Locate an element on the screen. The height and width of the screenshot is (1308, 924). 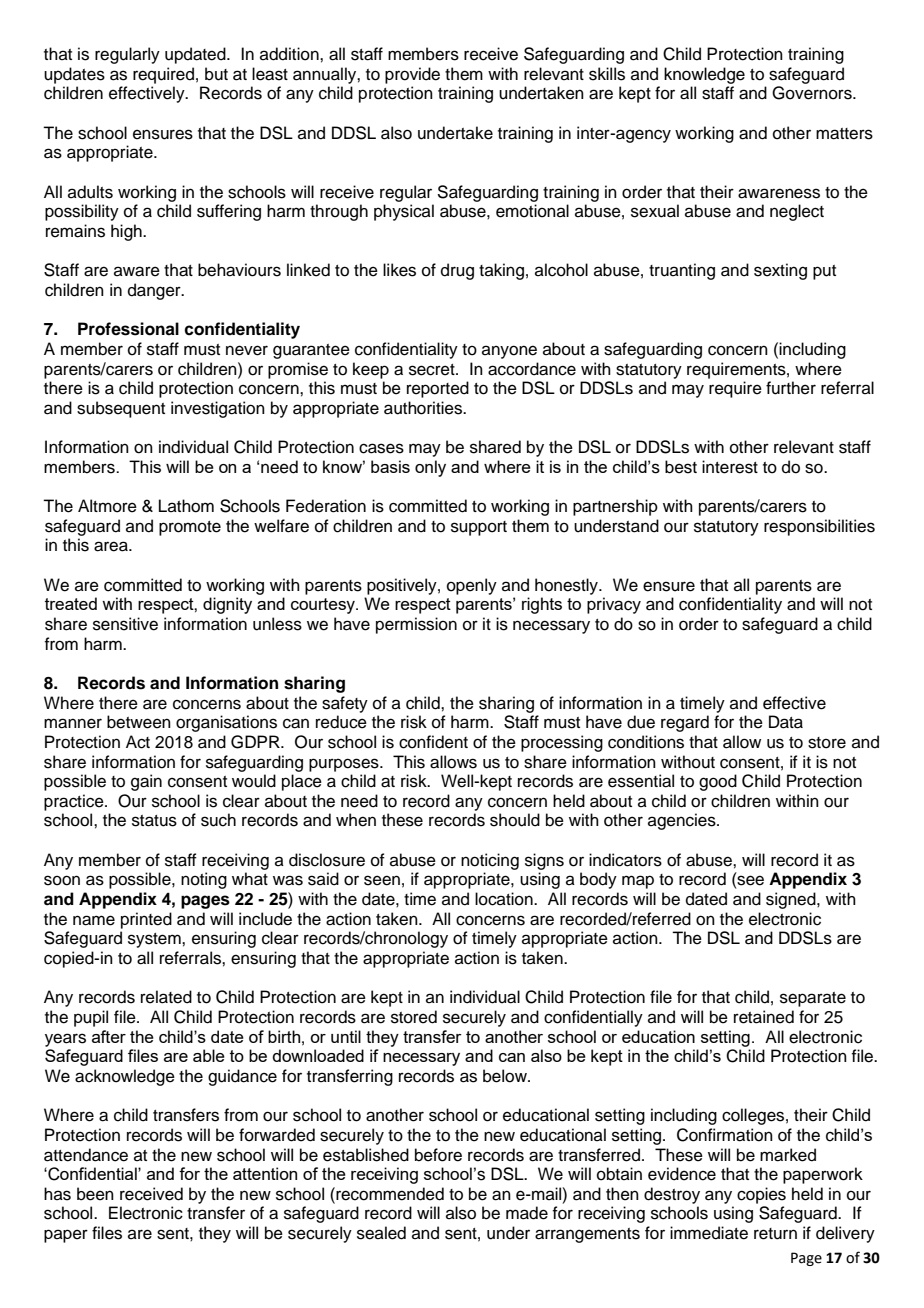
Governors is located at coordinates (813, 93).
